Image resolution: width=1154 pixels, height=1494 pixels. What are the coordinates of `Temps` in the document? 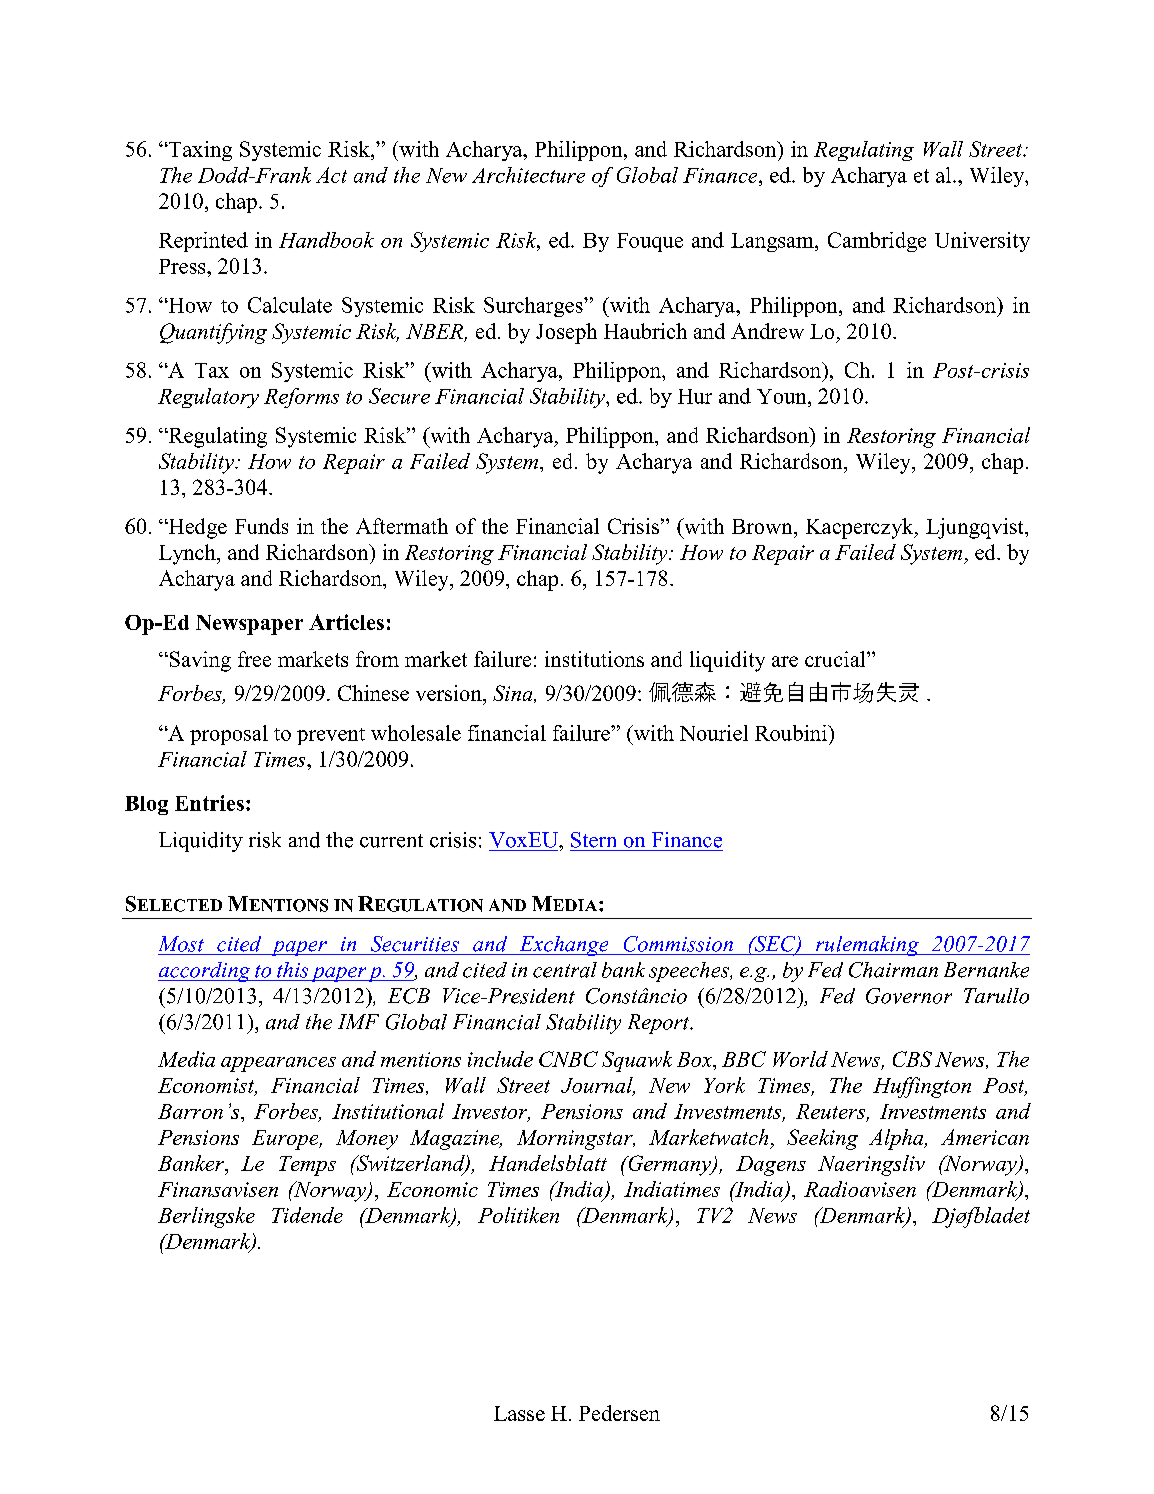 It's located at (307, 1166).
